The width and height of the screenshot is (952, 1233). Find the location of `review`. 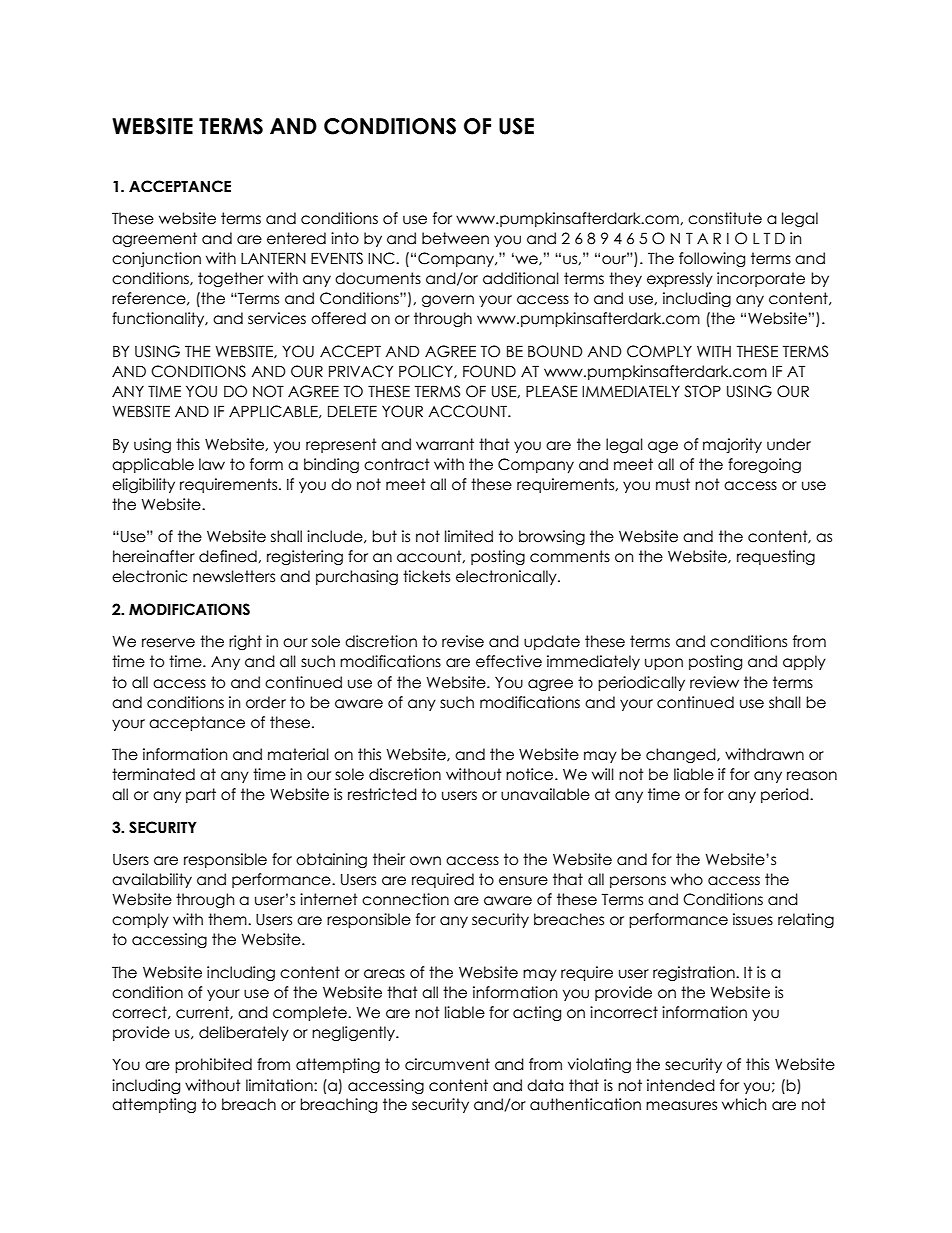

review is located at coordinates (714, 682).
